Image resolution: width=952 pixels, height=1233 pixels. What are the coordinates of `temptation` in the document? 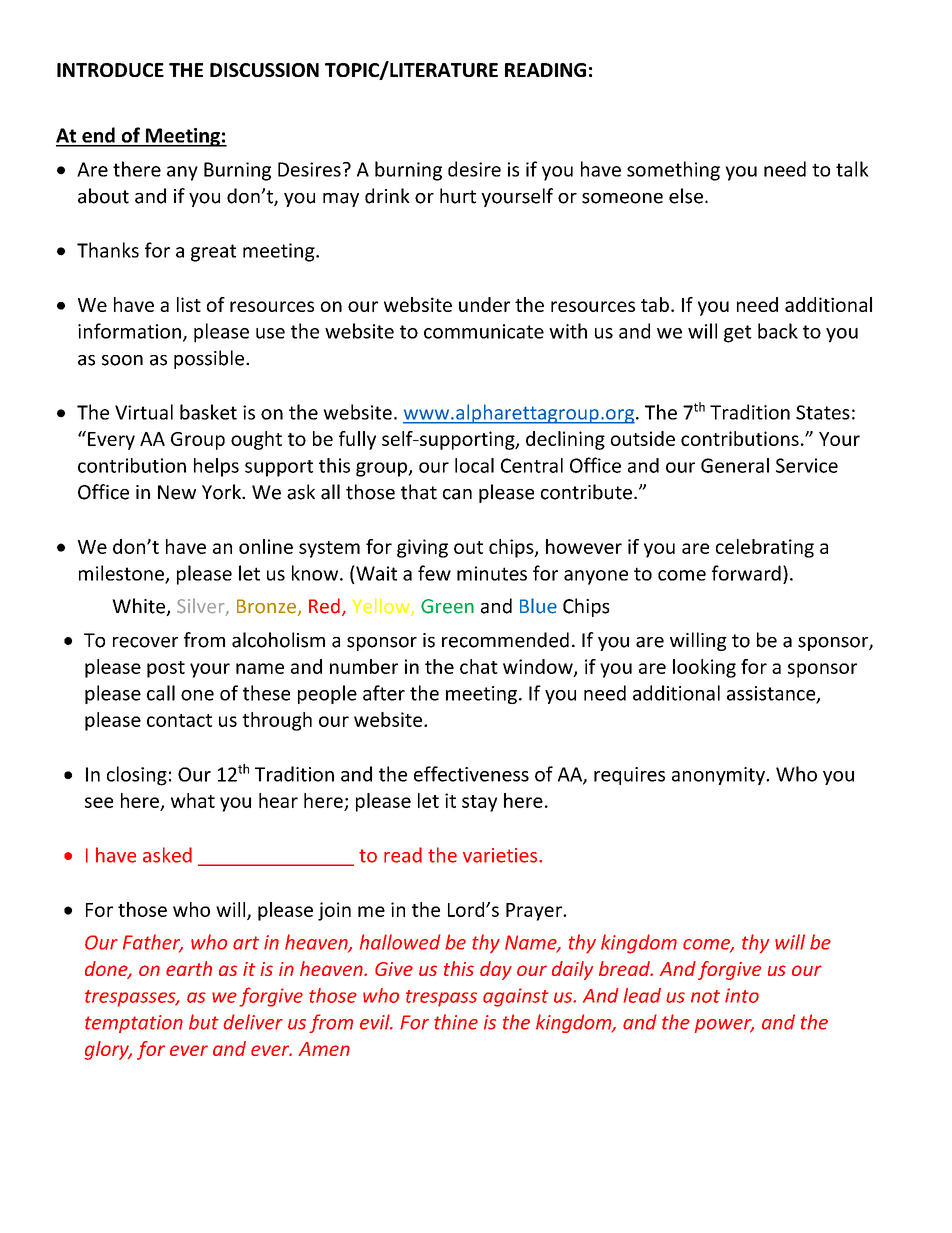 It's located at (134, 1024).
